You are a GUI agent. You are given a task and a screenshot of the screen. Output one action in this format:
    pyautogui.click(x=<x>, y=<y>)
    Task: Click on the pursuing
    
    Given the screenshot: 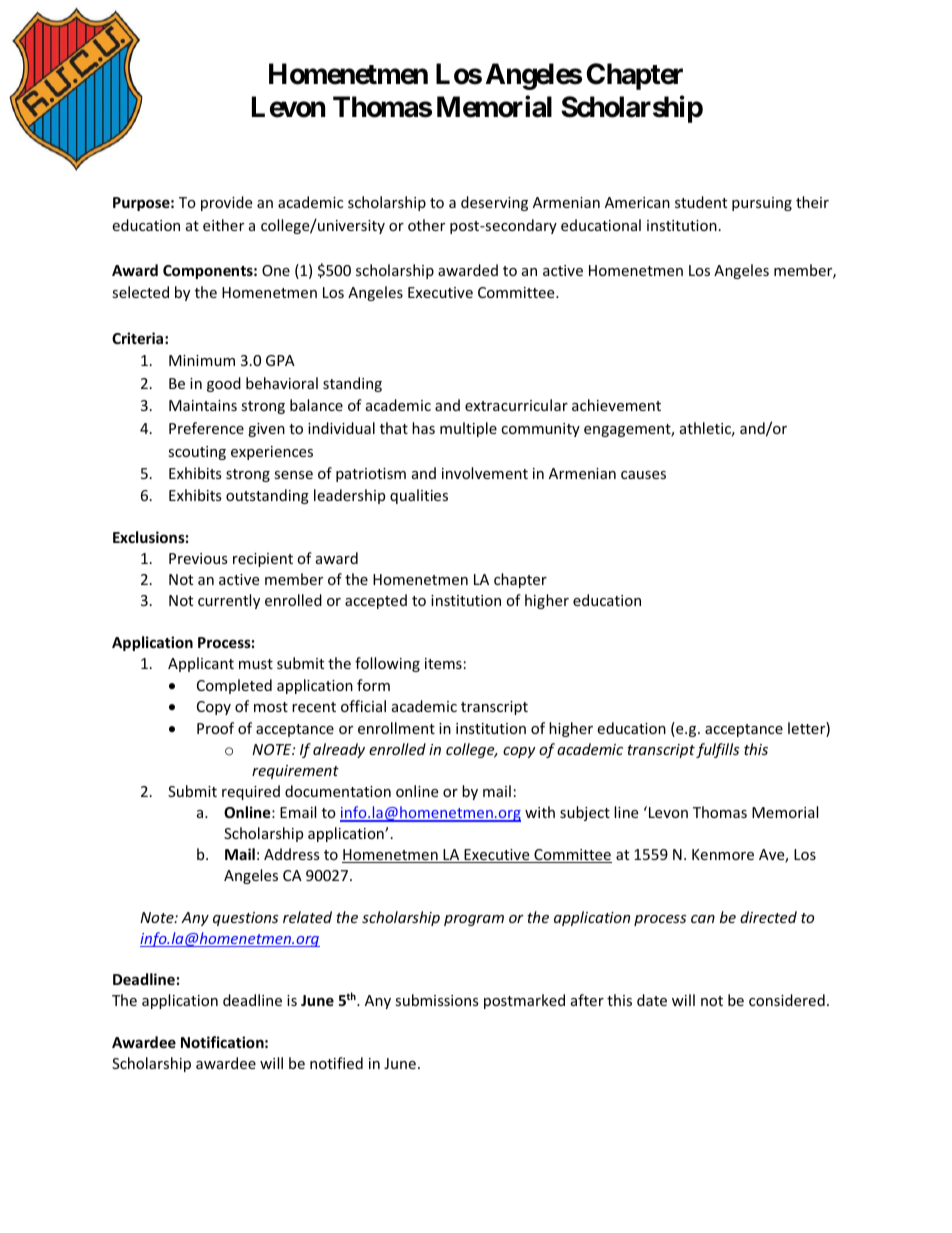 What is the action you would take?
    pyautogui.click(x=762, y=204)
